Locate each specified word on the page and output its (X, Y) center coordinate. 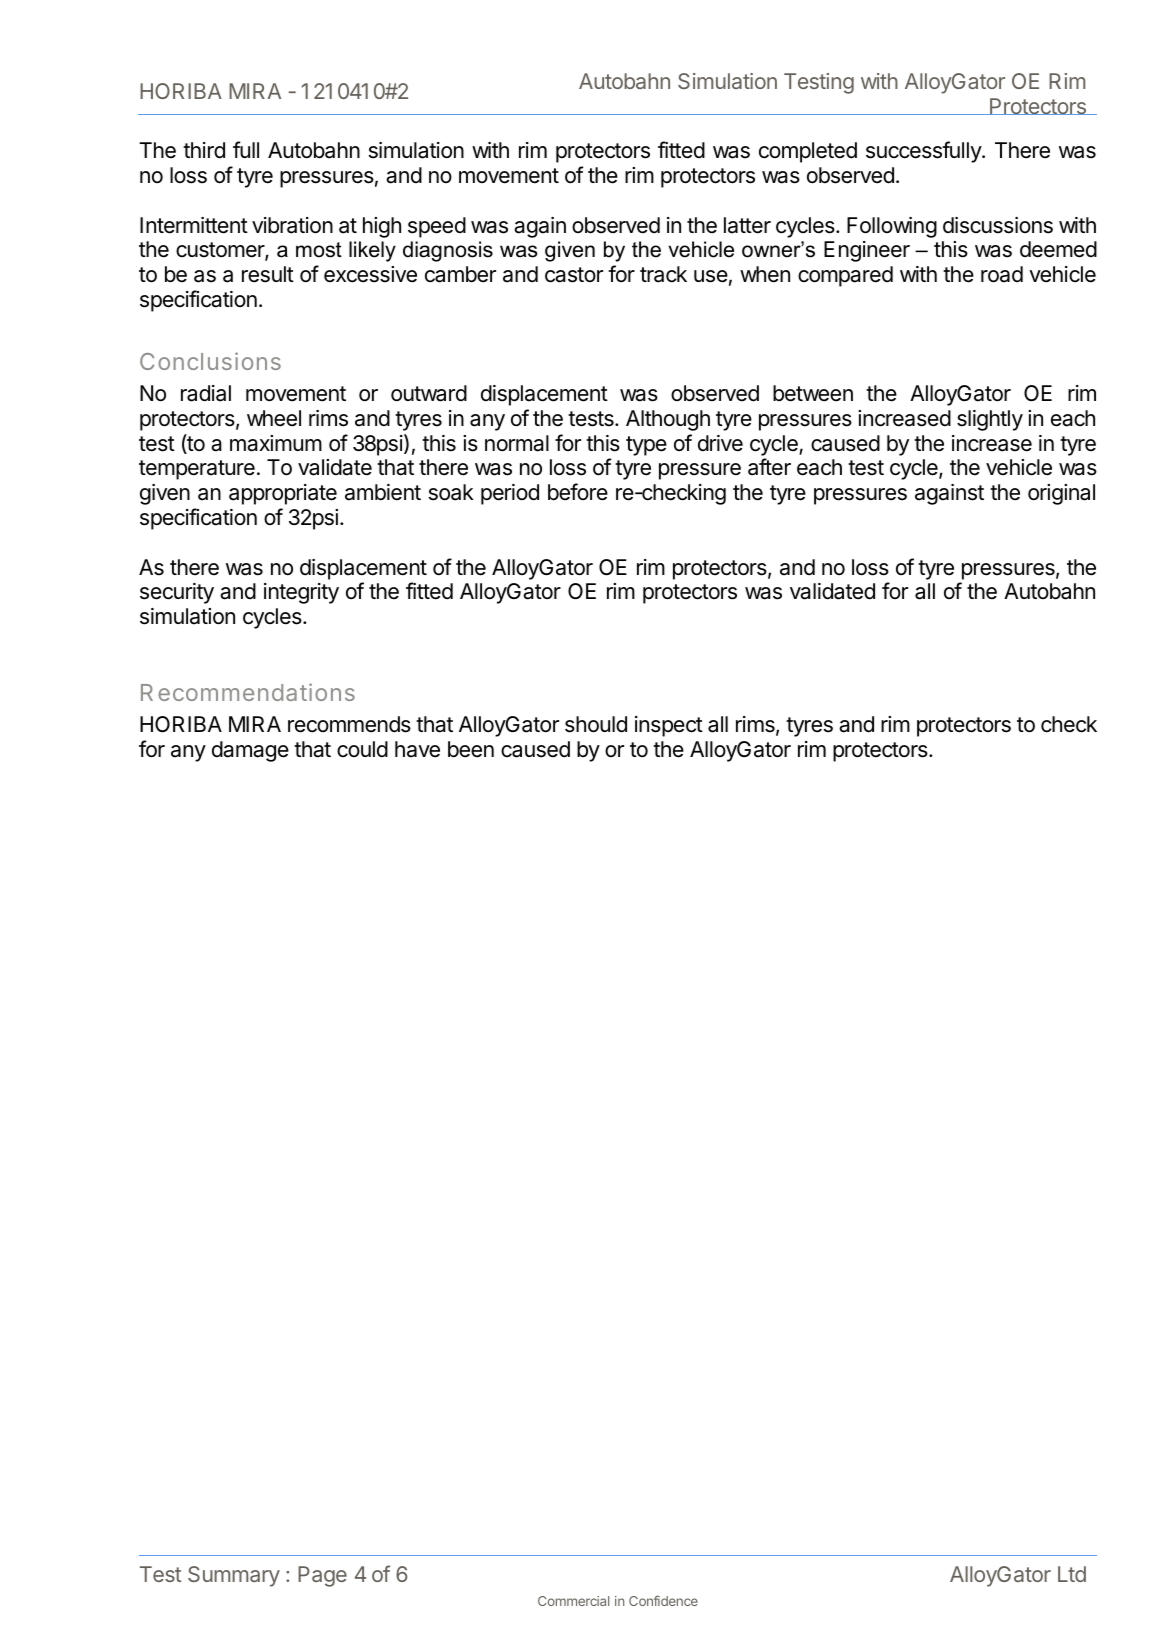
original (1061, 494)
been (471, 749)
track (663, 274)
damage (250, 751)
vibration (292, 225)
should (596, 724)
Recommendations (248, 692)
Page (322, 1576)
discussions (998, 225)
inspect (669, 726)
